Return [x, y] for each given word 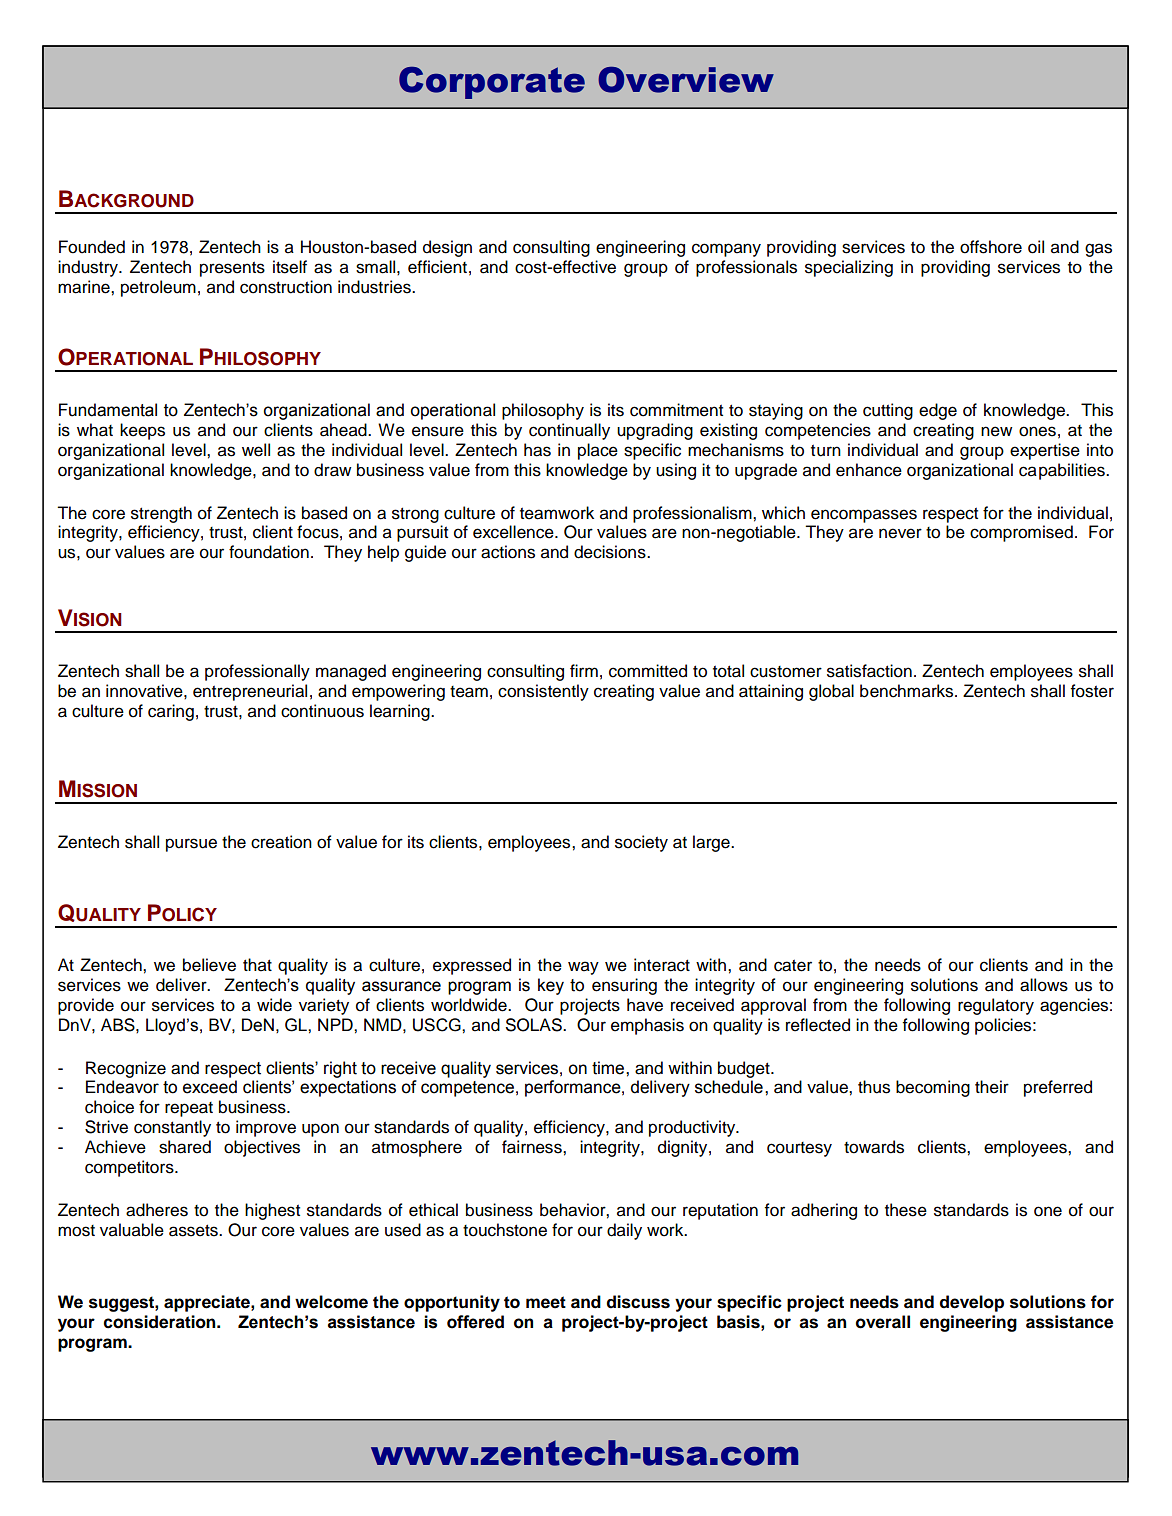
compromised [1021, 533]
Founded [92, 247]
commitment [676, 410]
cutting [888, 411]
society [641, 843]
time [609, 1068]
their [992, 1087]
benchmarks [908, 691]
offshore [991, 247]
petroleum [158, 288]
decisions [611, 552]
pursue [191, 845]
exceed [210, 1087]
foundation [269, 552]
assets [194, 1230]
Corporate [492, 83]
